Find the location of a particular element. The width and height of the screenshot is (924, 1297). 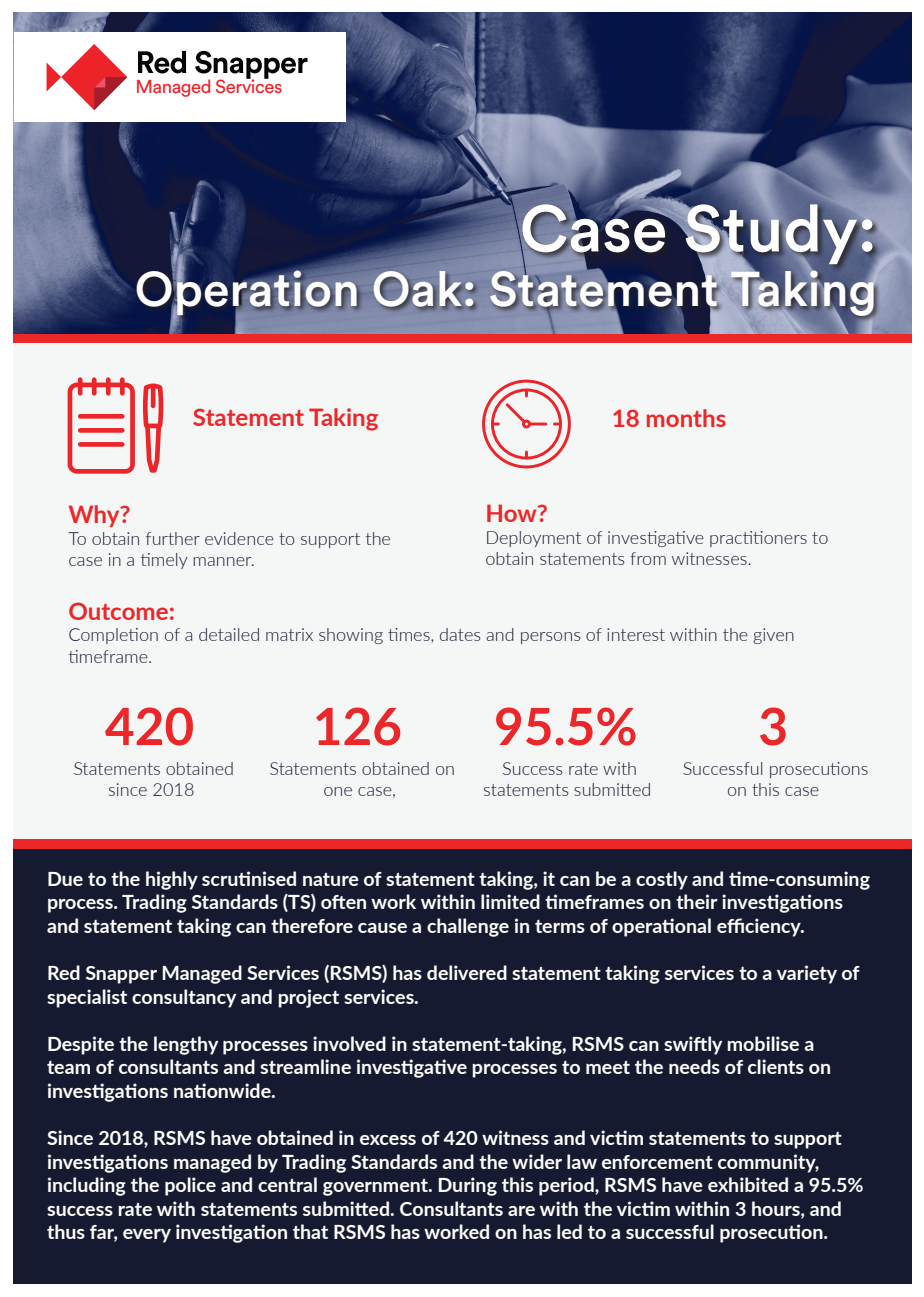

During is located at coordinates (468, 1186).
